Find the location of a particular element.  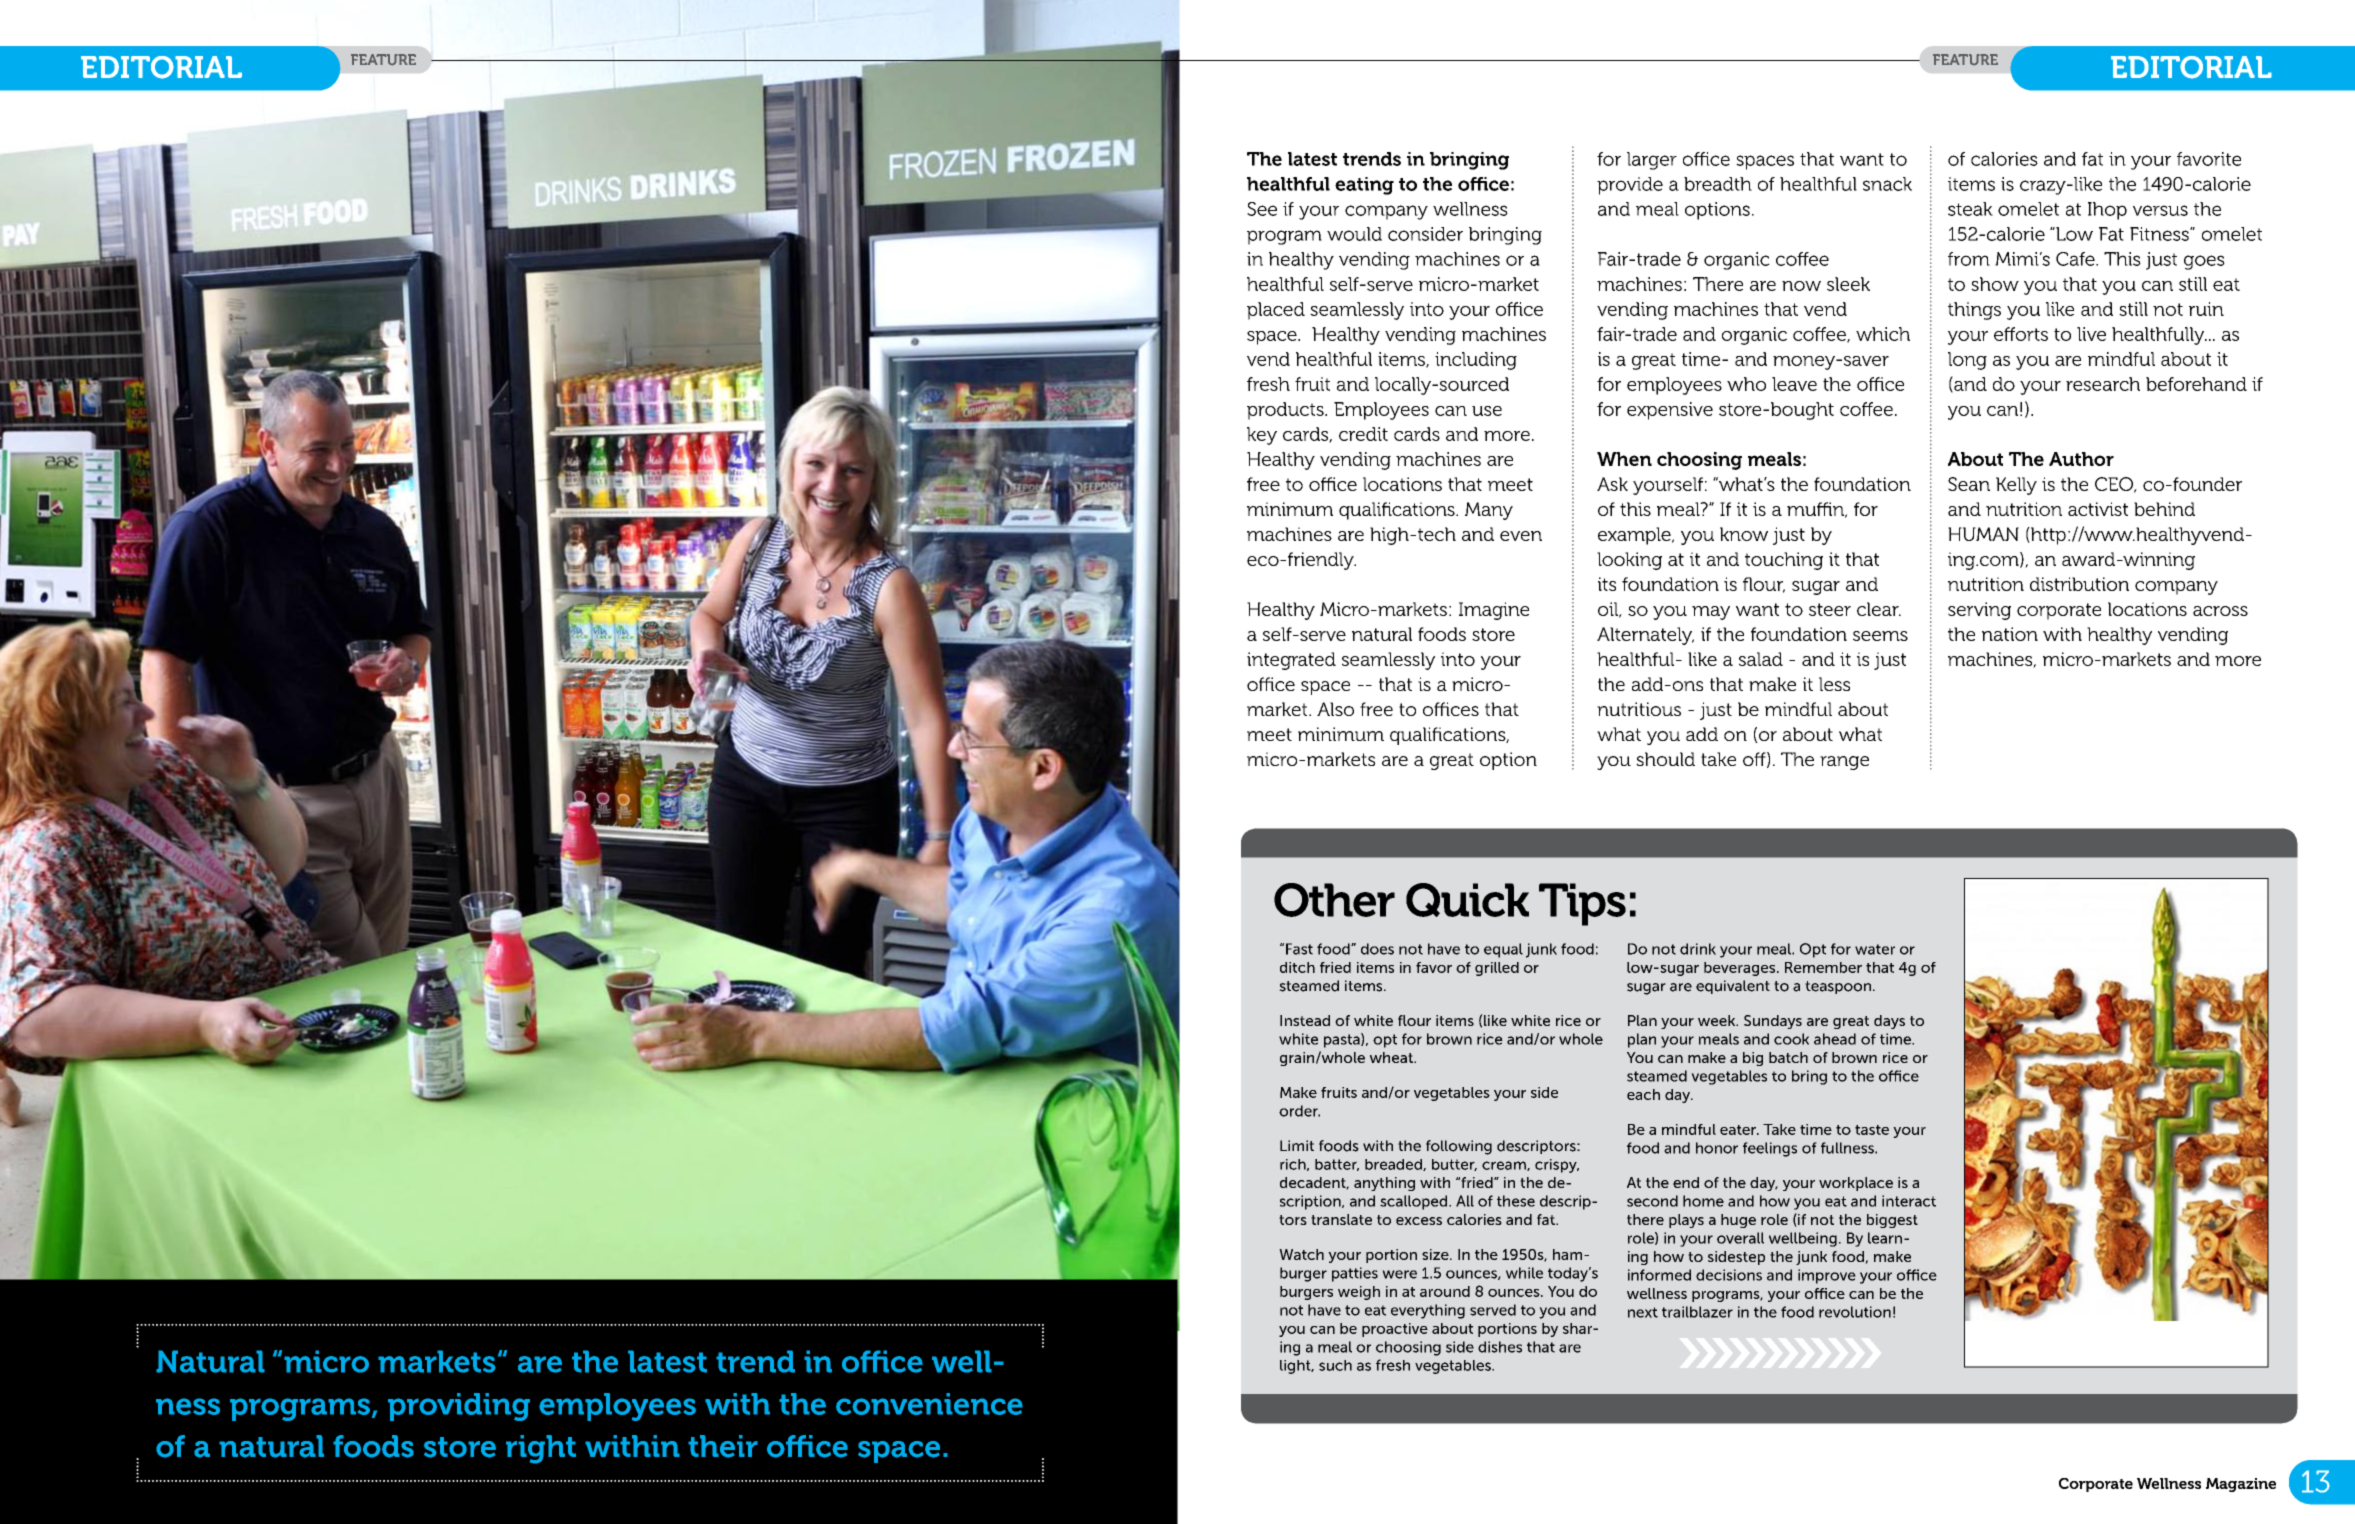

eating is located at coordinates (1364, 186).
